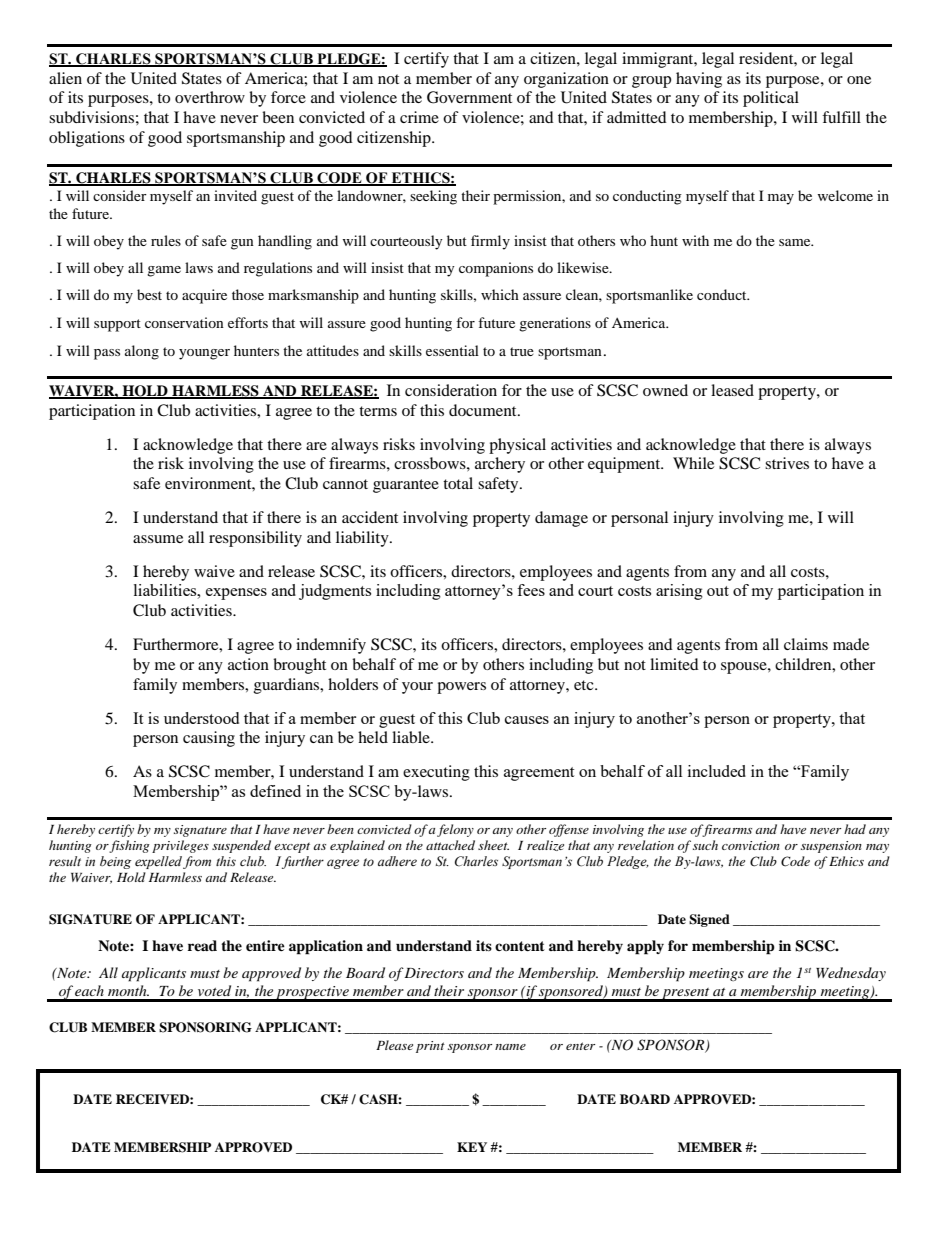 This screenshot has height=1233, width=952. I want to click on strives, so click(787, 463).
